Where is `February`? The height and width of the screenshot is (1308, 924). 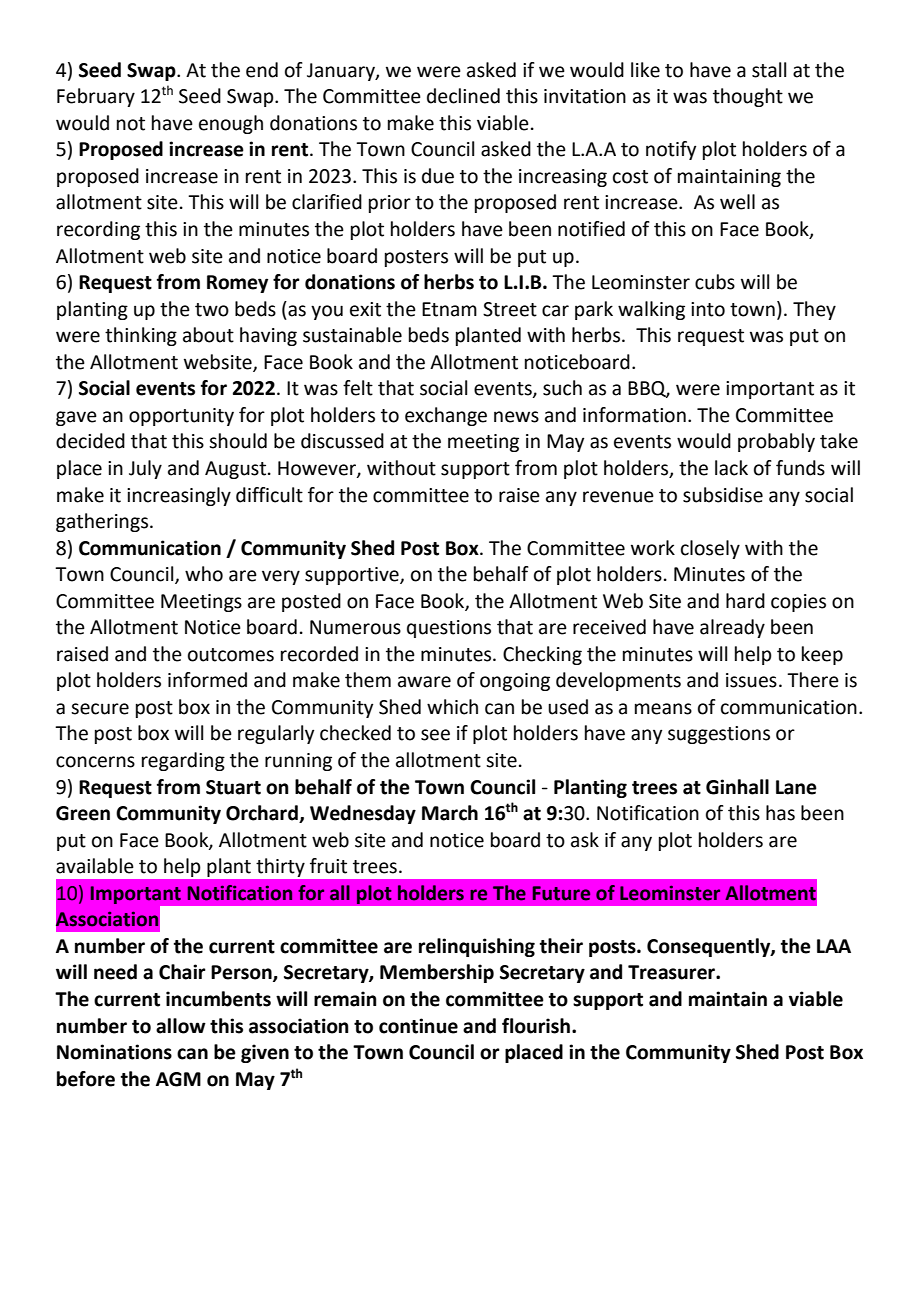
February is located at coordinates (96, 97).
